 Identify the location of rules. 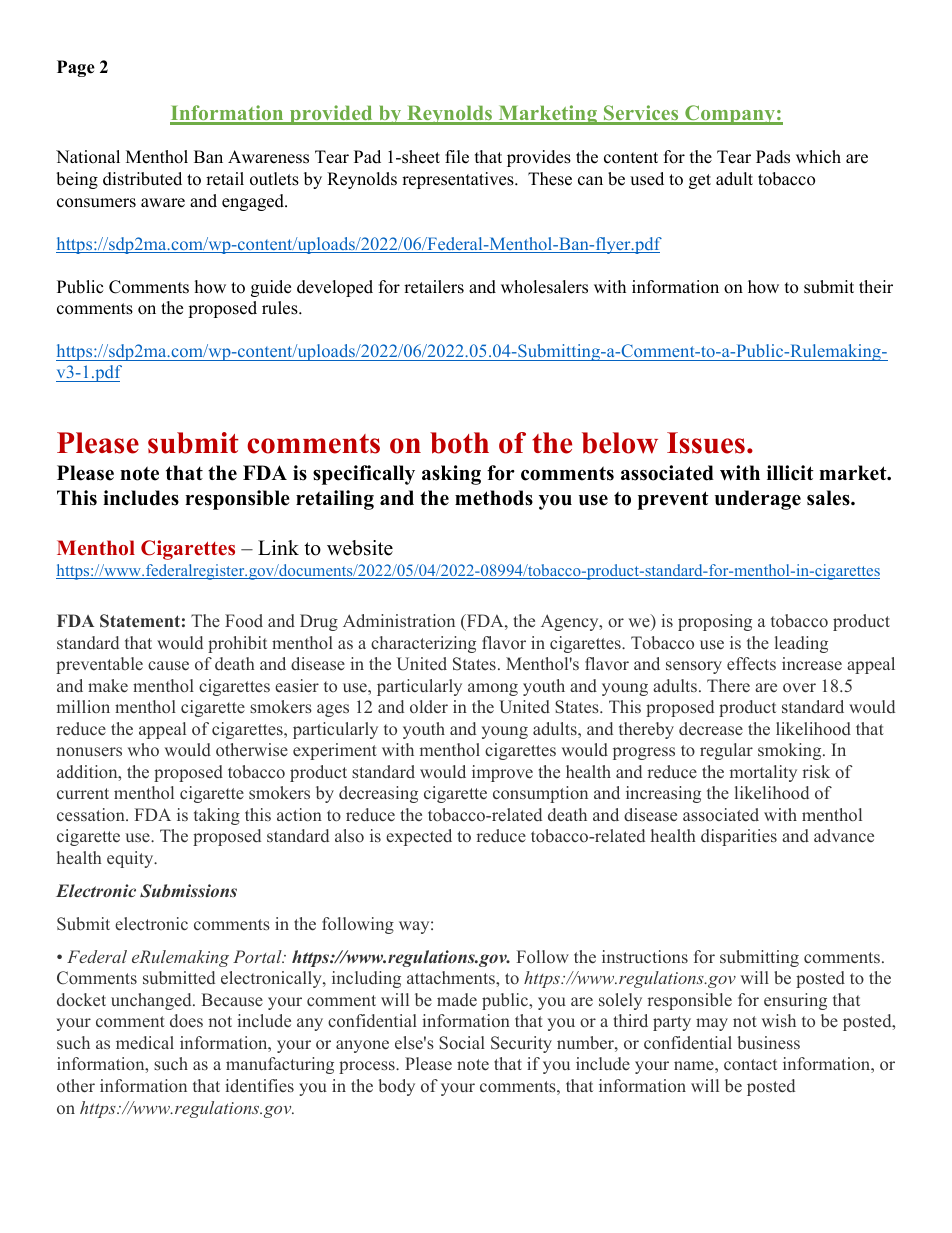
(281, 308).
